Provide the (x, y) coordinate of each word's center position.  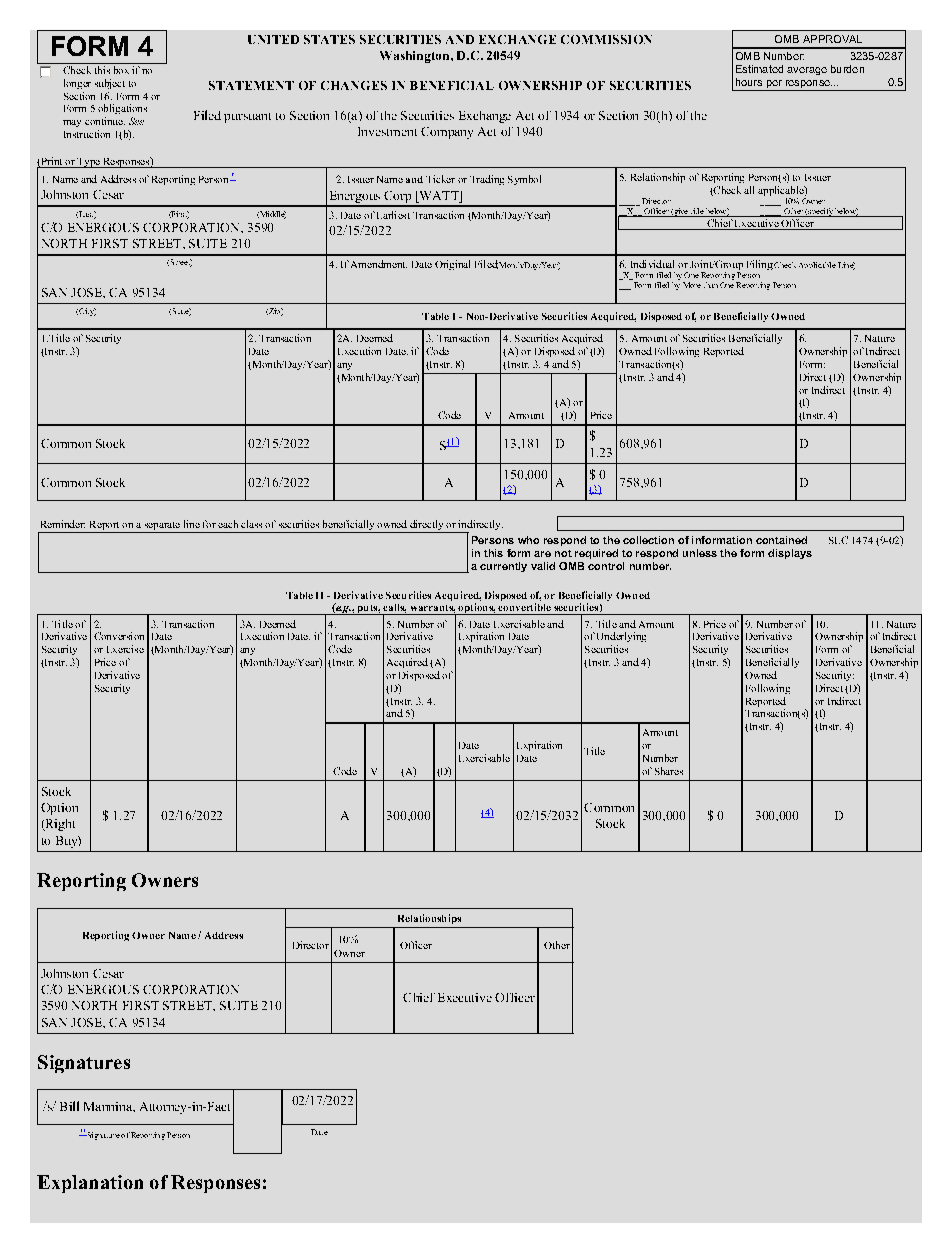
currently (503, 567)
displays (790, 554)
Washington (416, 57)
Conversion (119, 636)
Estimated (759, 69)
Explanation (90, 1184)
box (121, 70)
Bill (69, 1106)
